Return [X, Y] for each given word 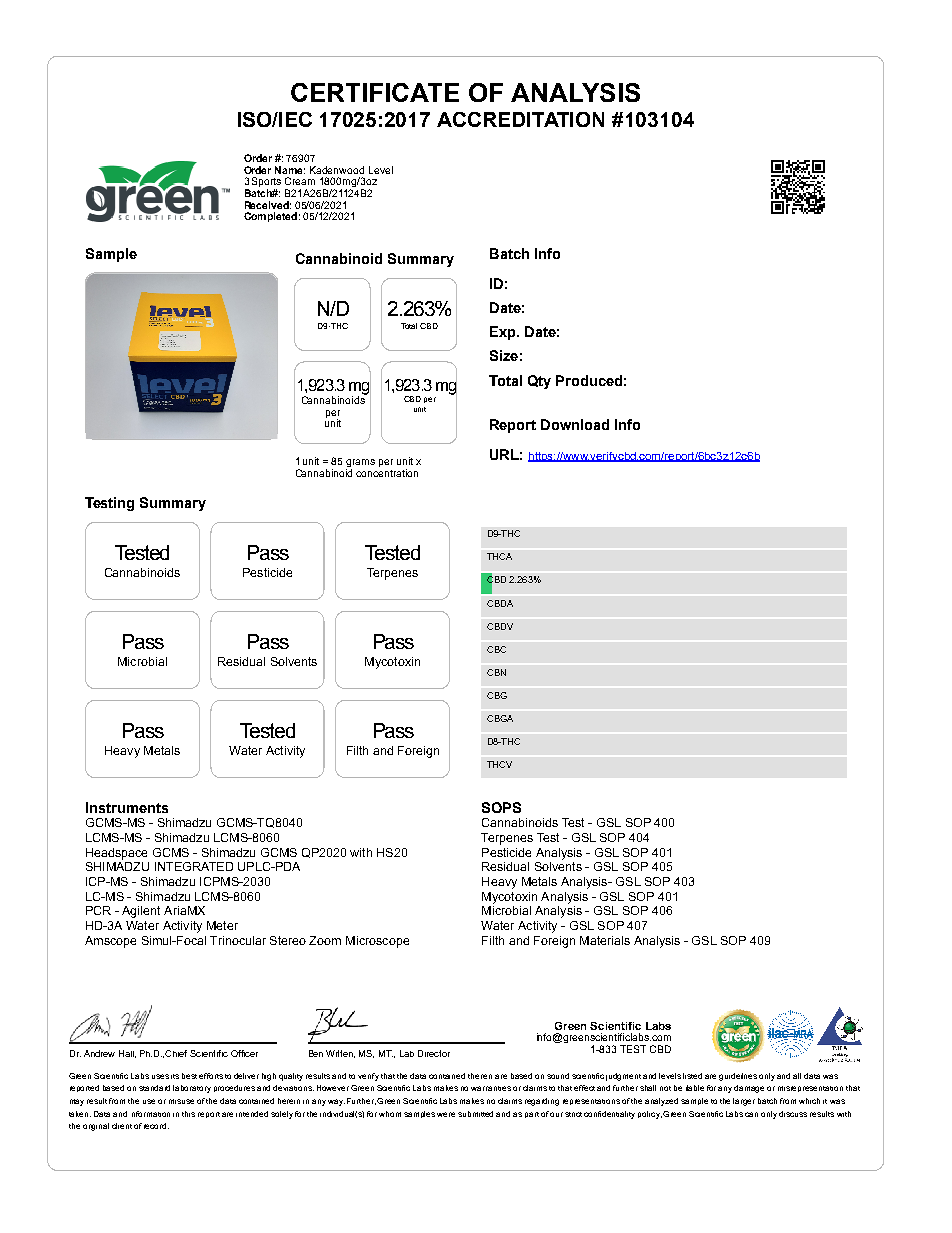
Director [434, 1053]
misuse [181, 1101]
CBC [496, 649]
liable [695, 1088]
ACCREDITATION [520, 119]
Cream [300, 181]
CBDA [500, 603]
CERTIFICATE [375, 92]
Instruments [127, 807]
